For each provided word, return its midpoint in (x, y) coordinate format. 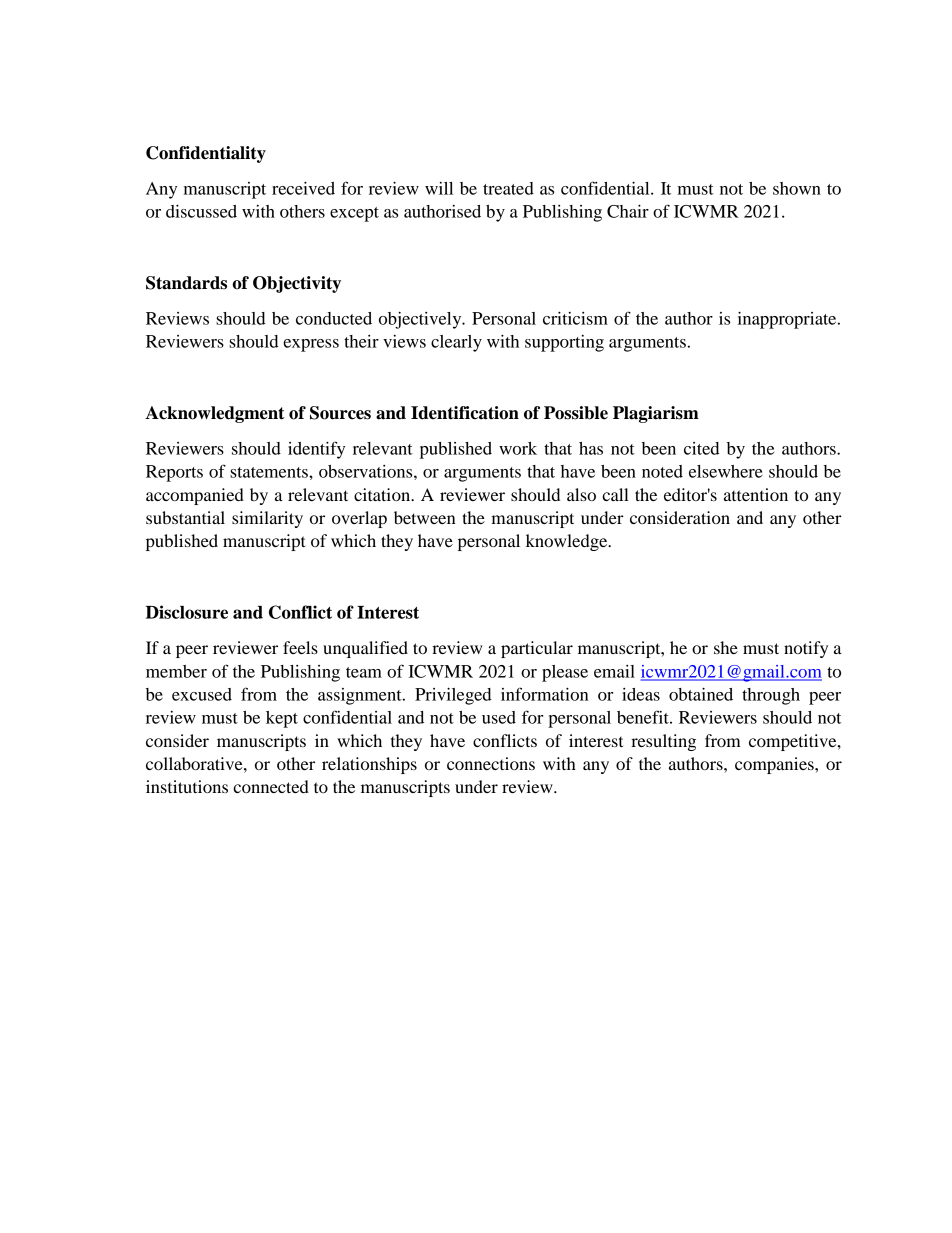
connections (491, 763)
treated (508, 188)
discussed (201, 211)
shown (797, 188)
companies (775, 765)
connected (271, 786)
